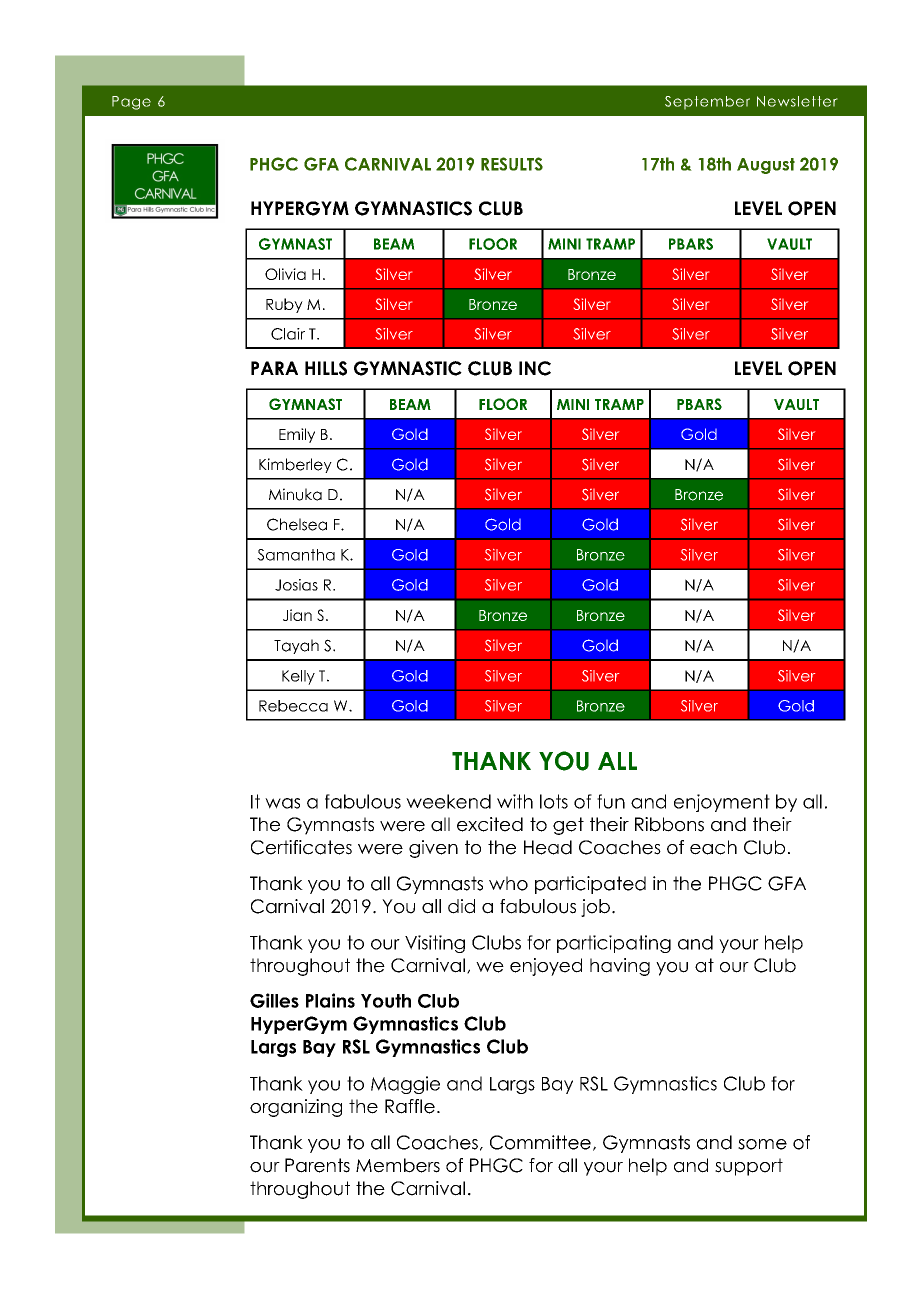 This screenshot has height=1308, width=924. What do you see at coordinates (713, 847) in the screenshot?
I see `each` at bounding box center [713, 847].
